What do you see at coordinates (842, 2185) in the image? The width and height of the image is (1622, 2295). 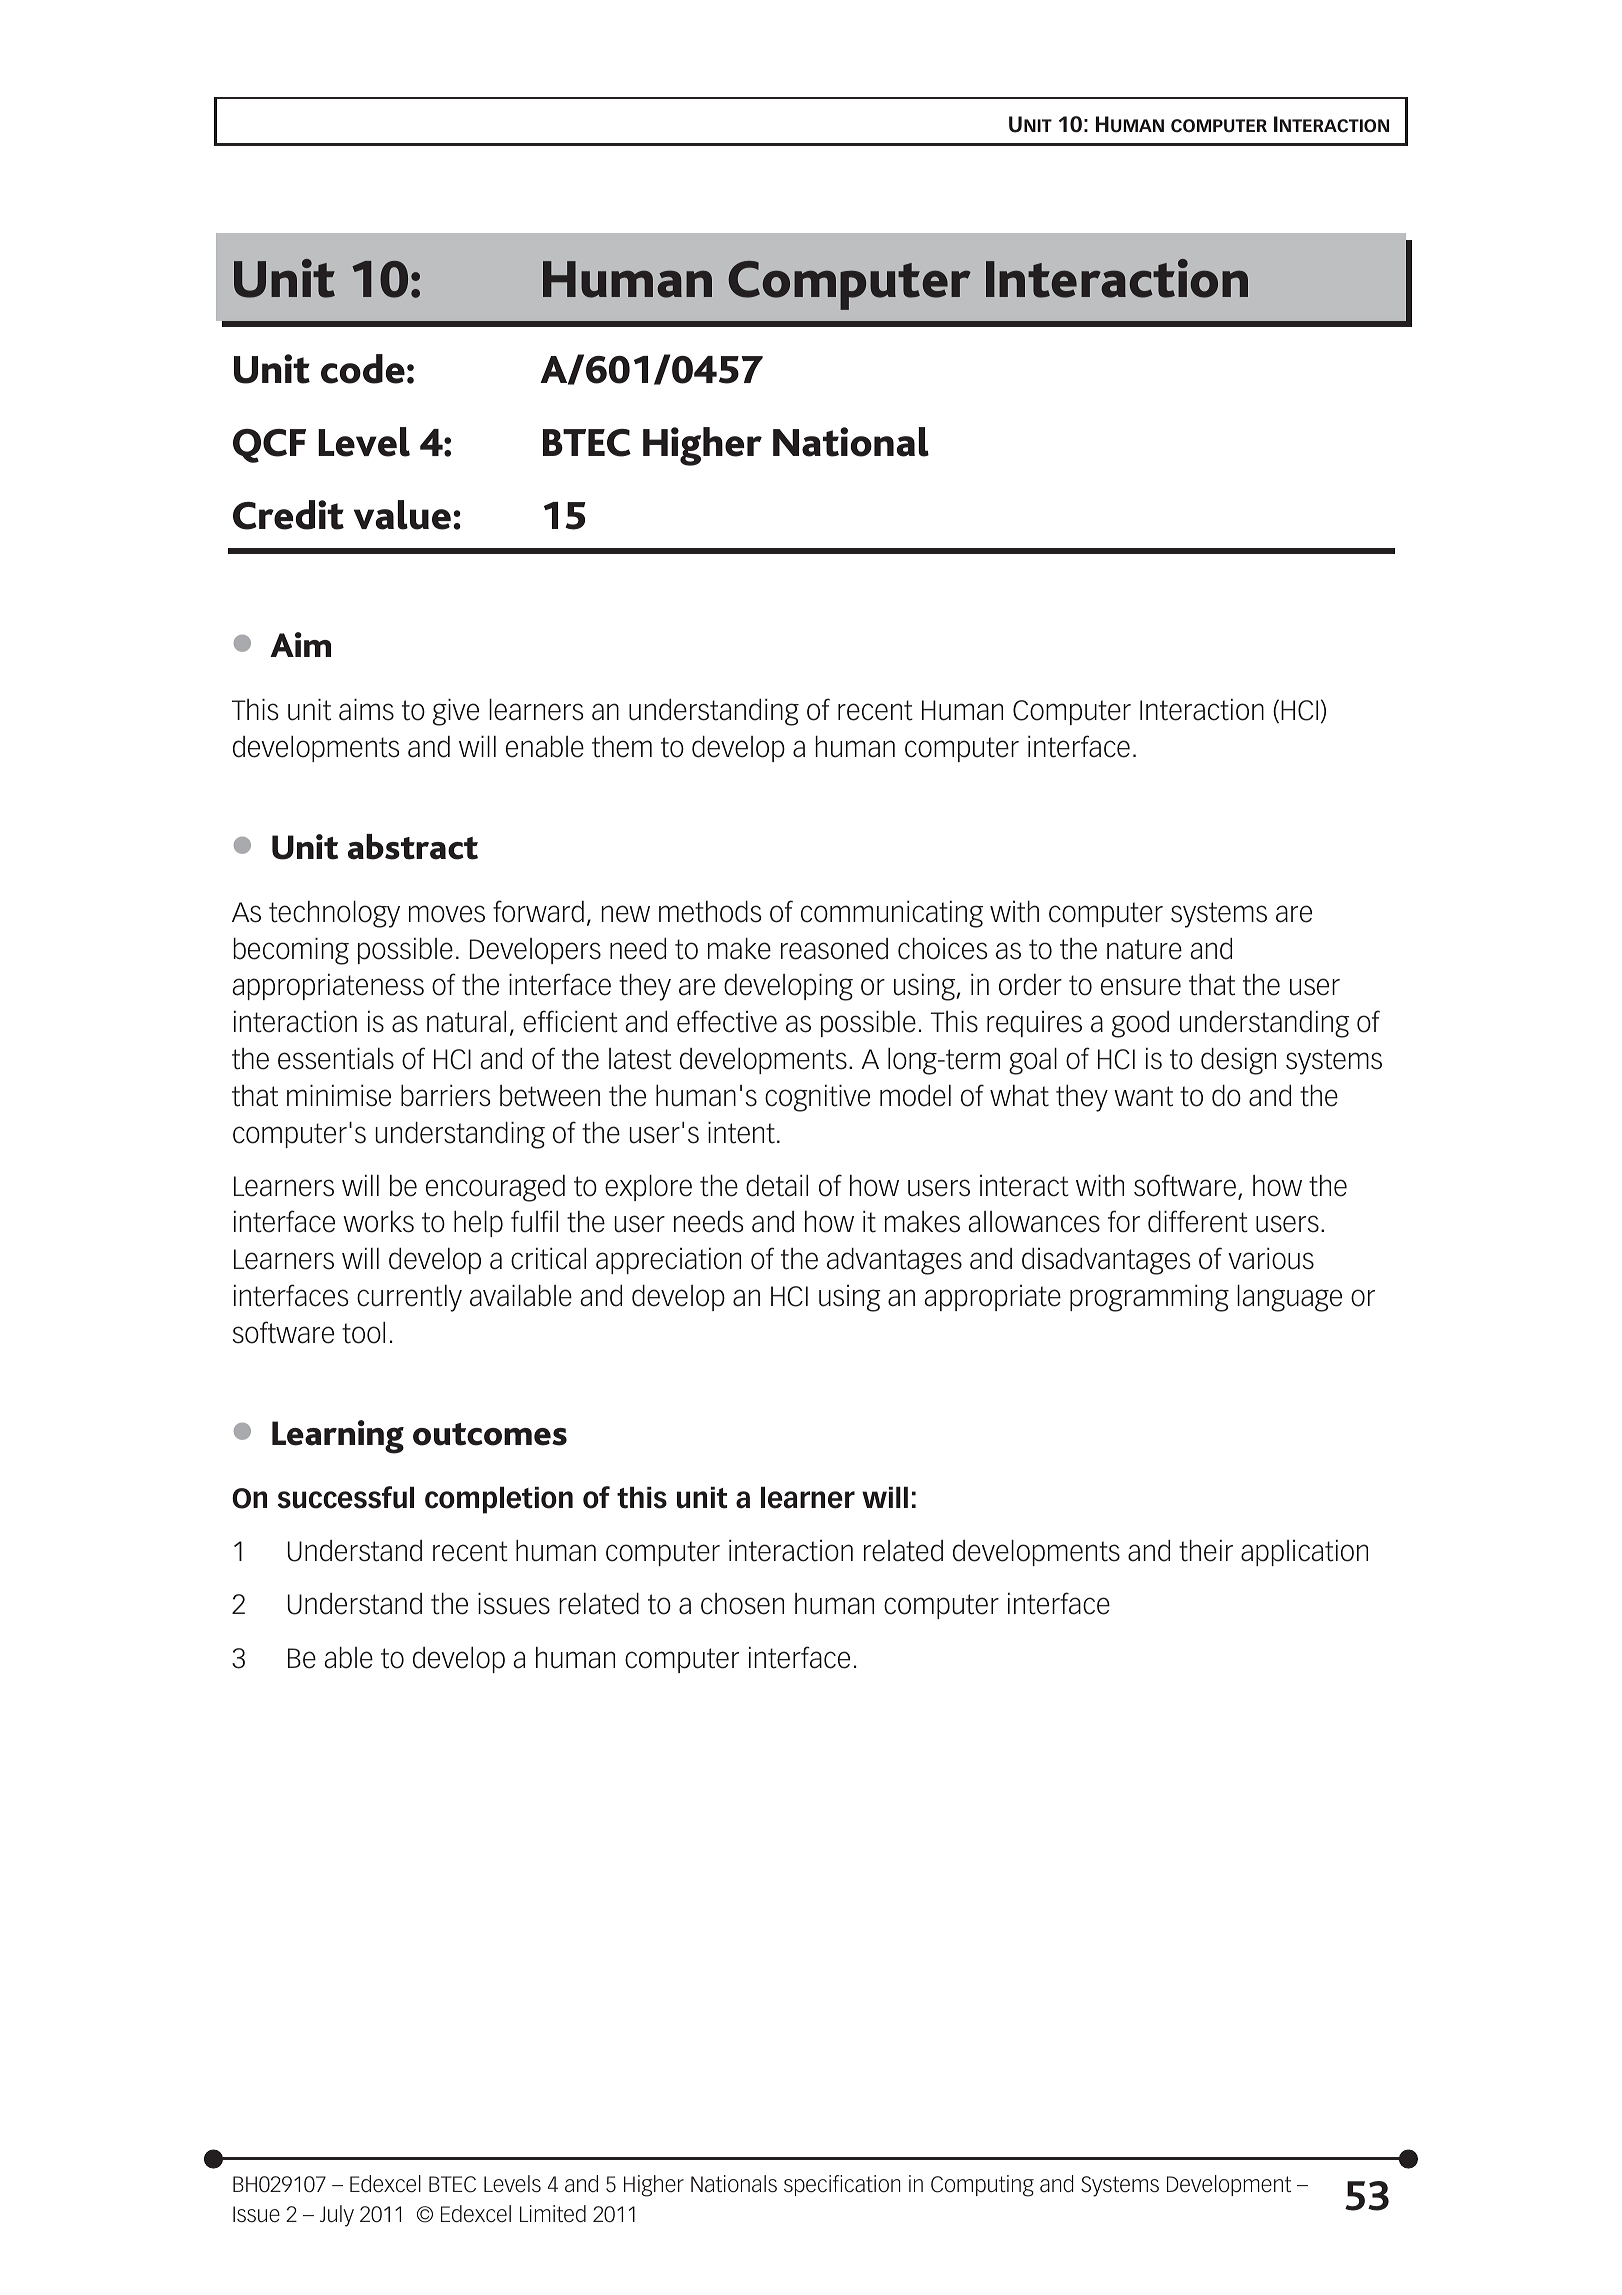 I see `specification` at bounding box center [842, 2185].
